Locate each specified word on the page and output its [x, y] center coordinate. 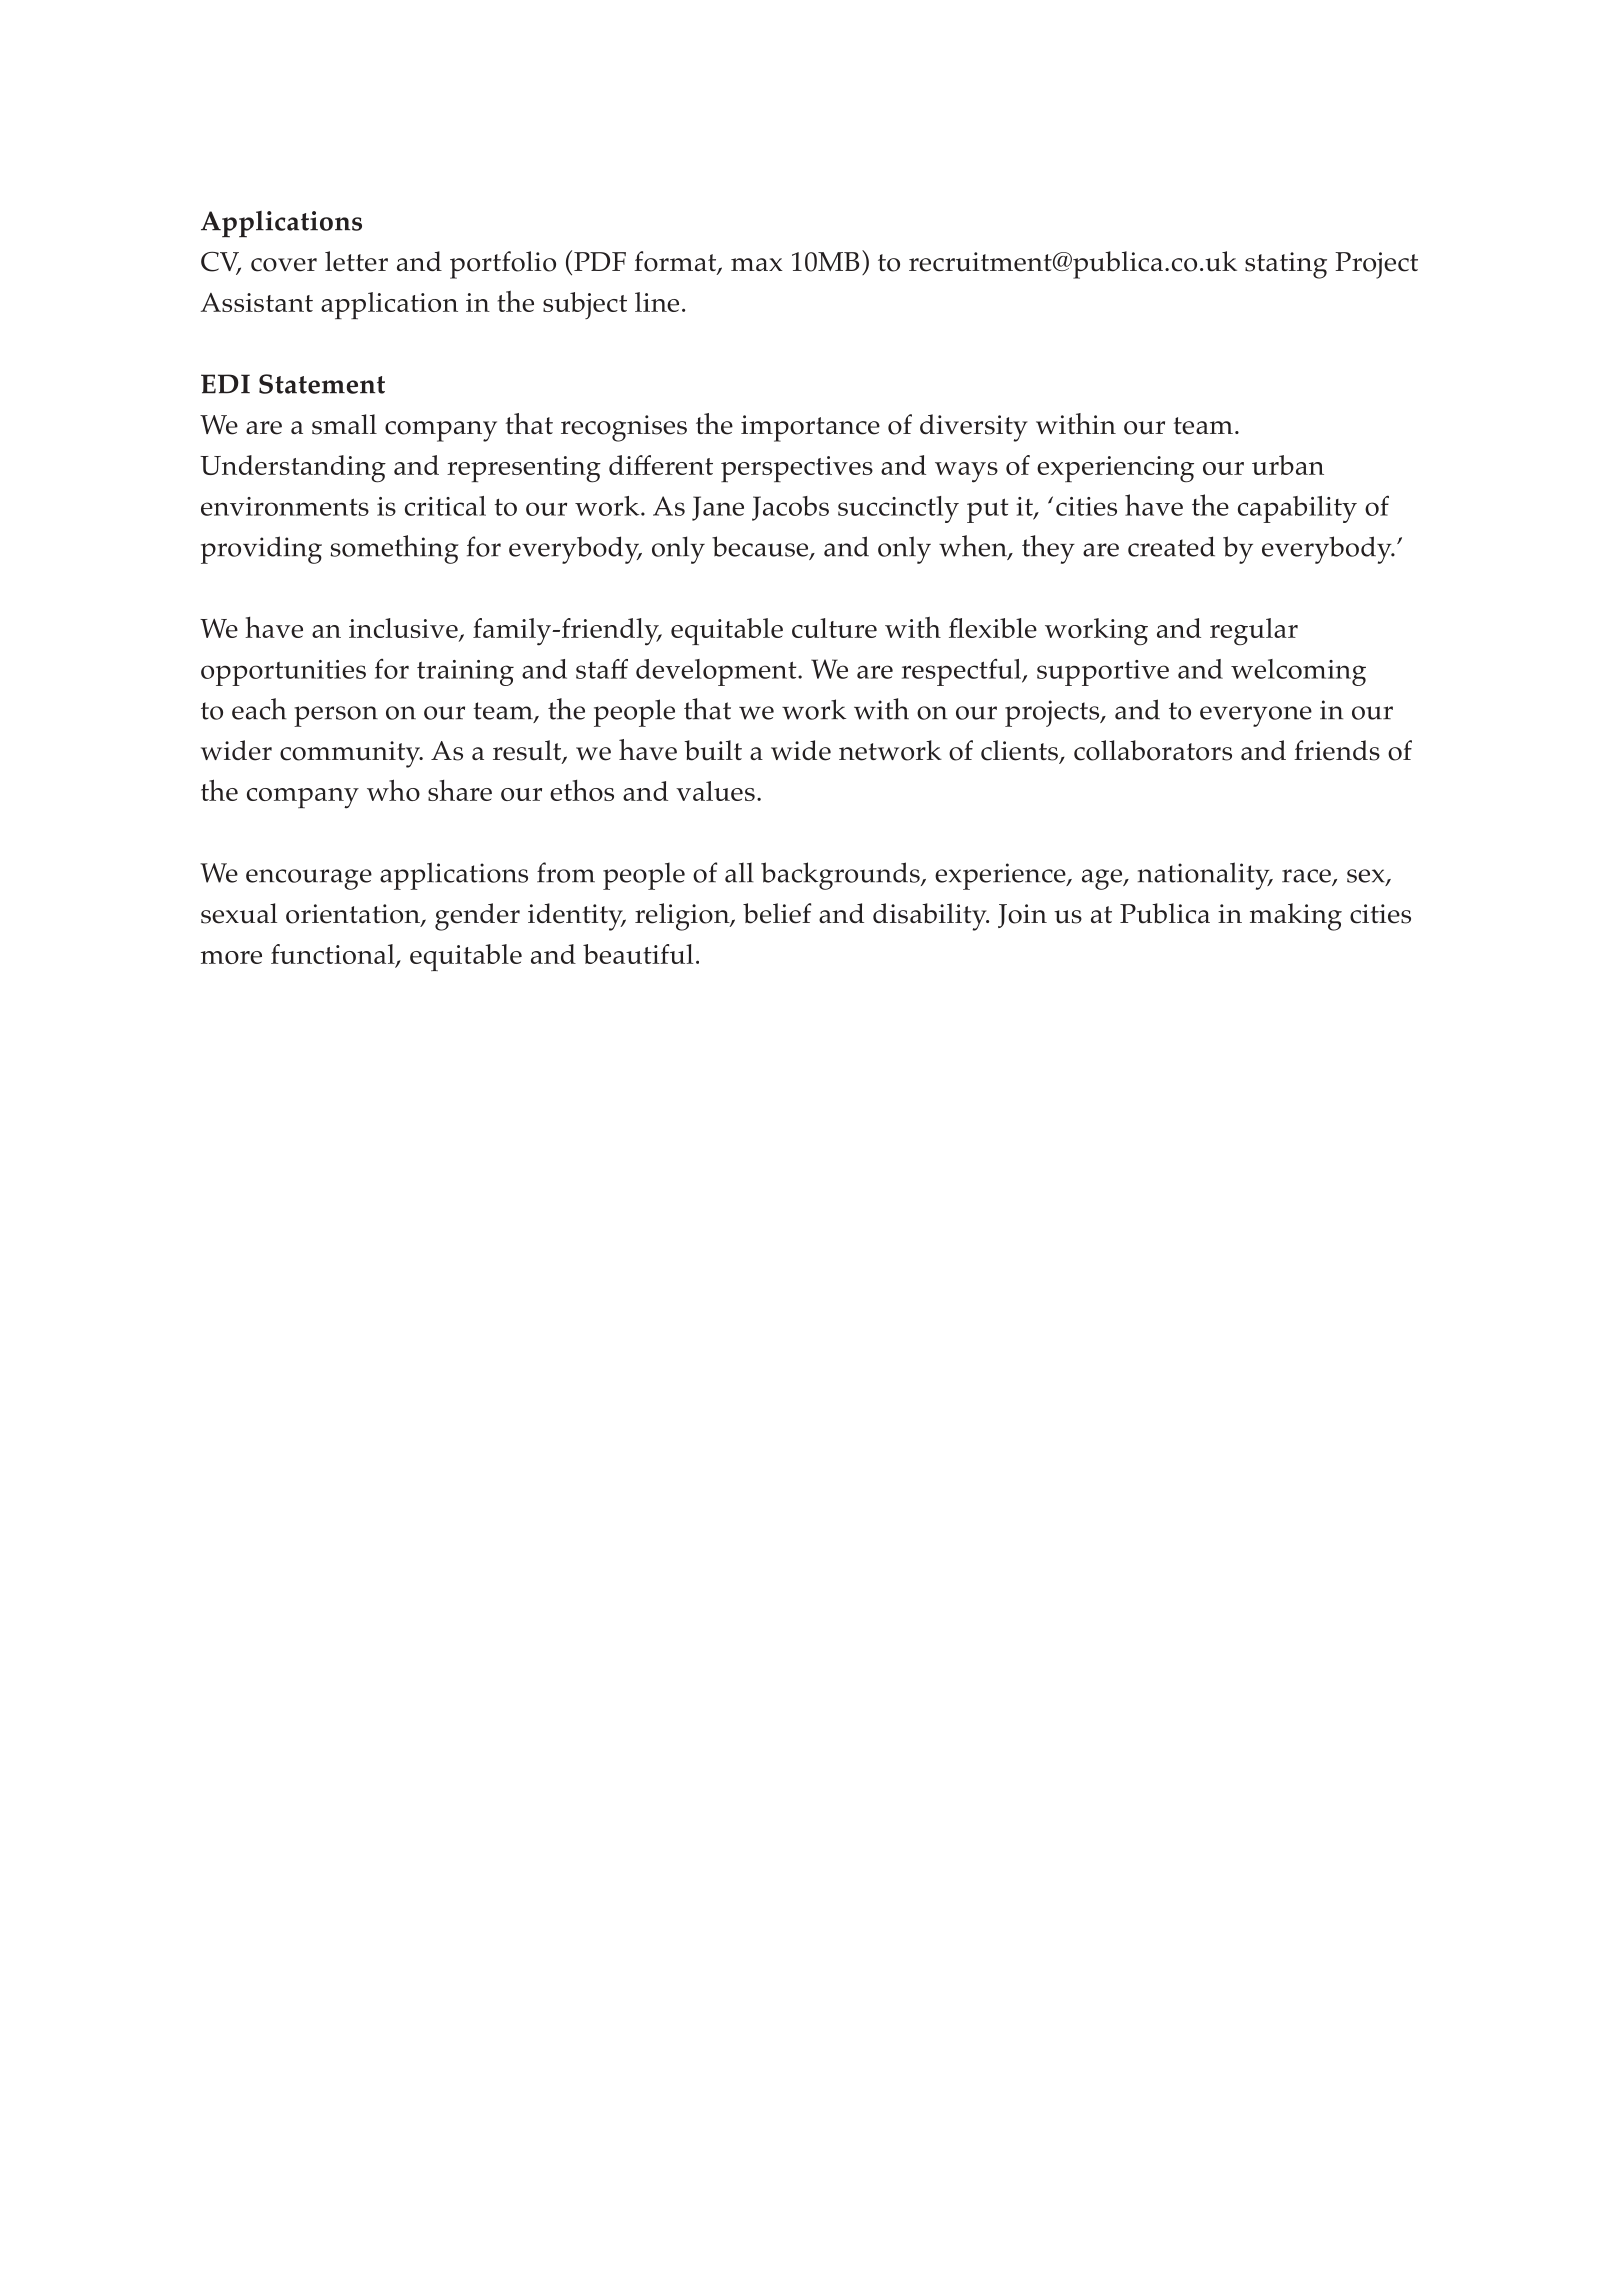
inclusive [404, 629]
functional [334, 955]
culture [834, 628]
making [1296, 917]
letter [356, 261]
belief [777, 913]
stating [1286, 265]
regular [1254, 632]
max [757, 264]
